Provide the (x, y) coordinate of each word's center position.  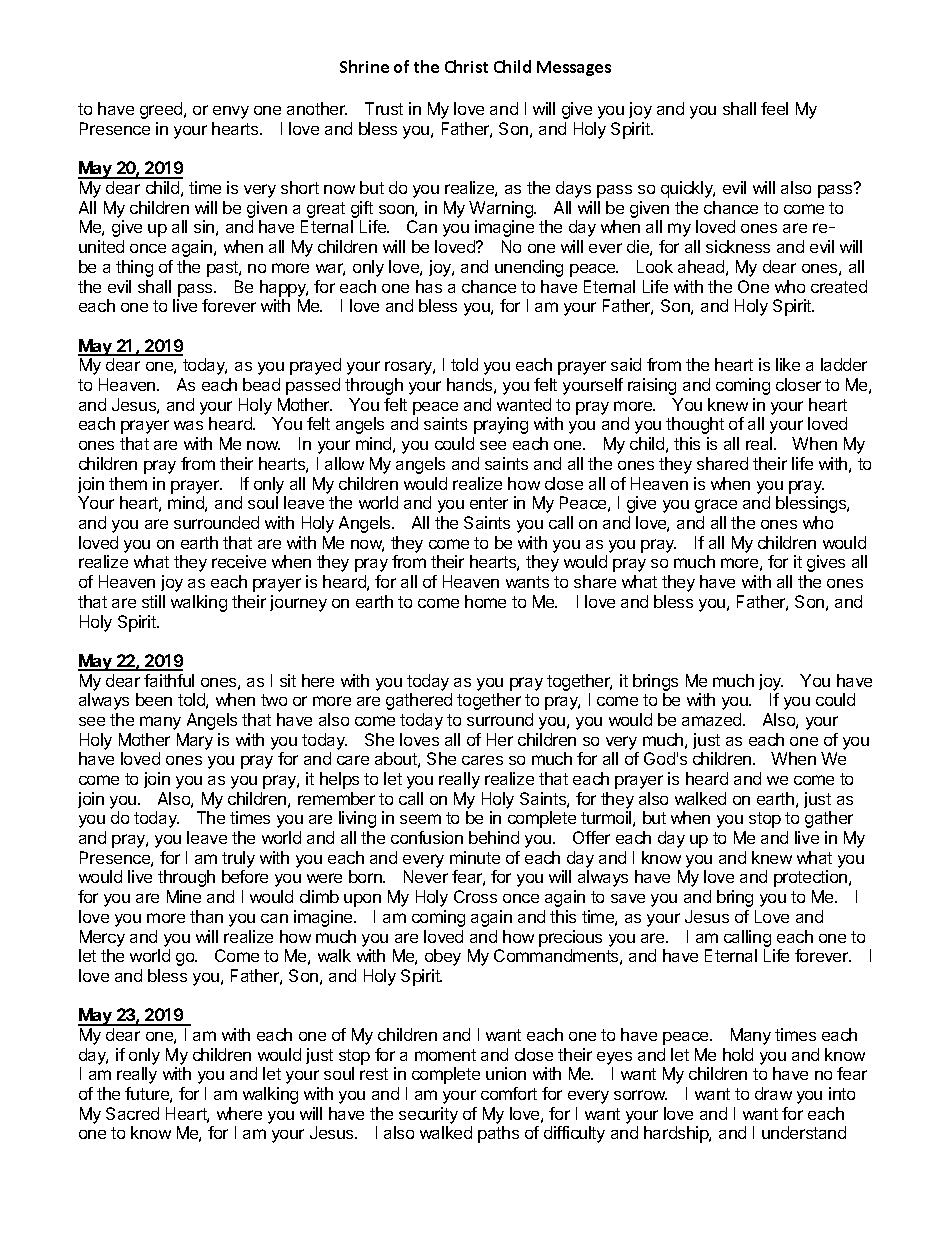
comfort (509, 1093)
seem (420, 819)
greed (162, 110)
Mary (195, 741)
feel (774, 108)
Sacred (132, 1113)
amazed (713, 719)
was (188, 425)
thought (695, 425)
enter (489, 503)
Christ (466, 66)
